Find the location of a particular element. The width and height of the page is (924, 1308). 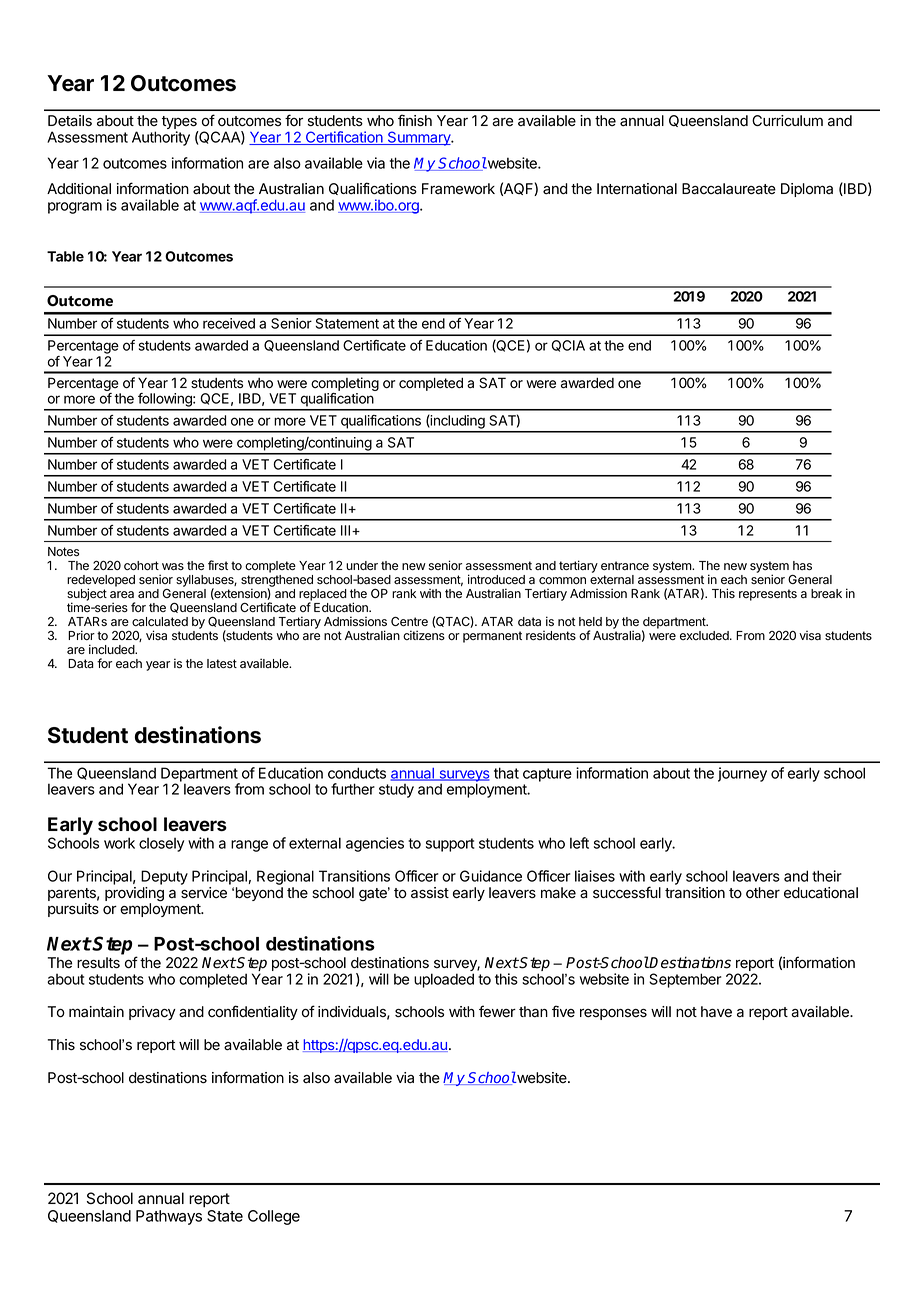

College is located at coordinates (274, 1217).
